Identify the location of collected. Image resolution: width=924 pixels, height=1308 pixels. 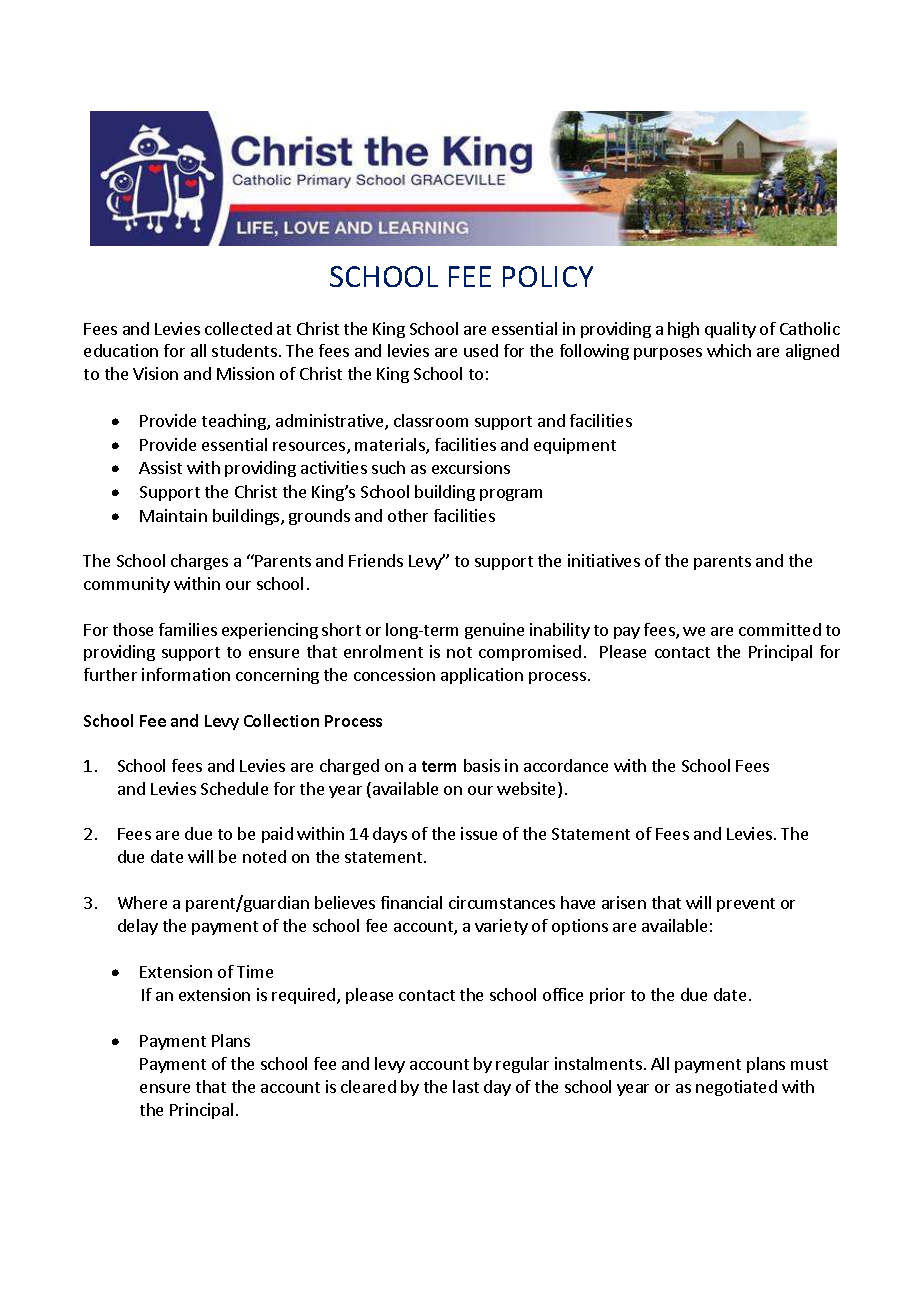
(238, 328).
